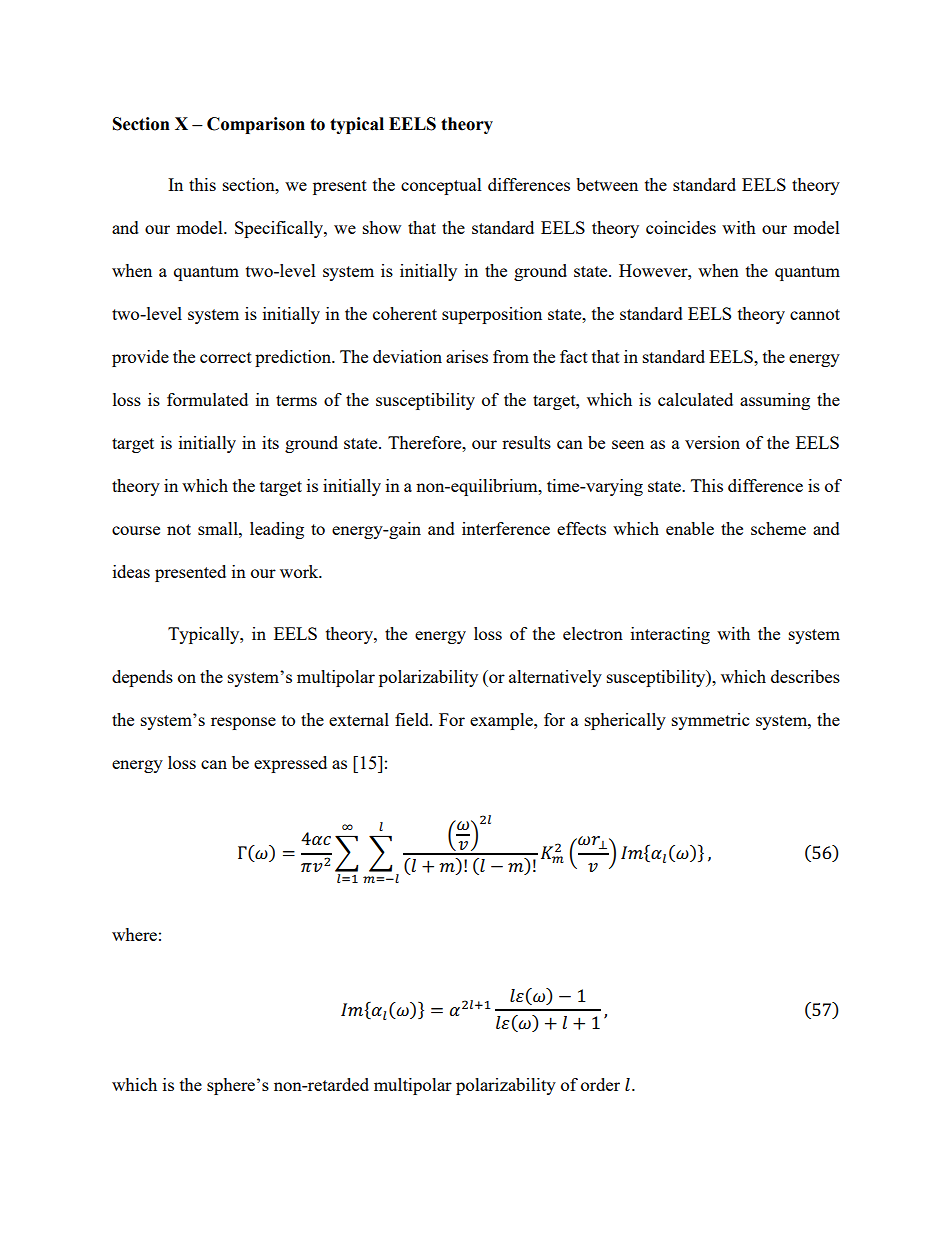 The image size is (952, 1233). Describe the element at coordinates (207, 399) in the page. I see `formulated` at that location.
